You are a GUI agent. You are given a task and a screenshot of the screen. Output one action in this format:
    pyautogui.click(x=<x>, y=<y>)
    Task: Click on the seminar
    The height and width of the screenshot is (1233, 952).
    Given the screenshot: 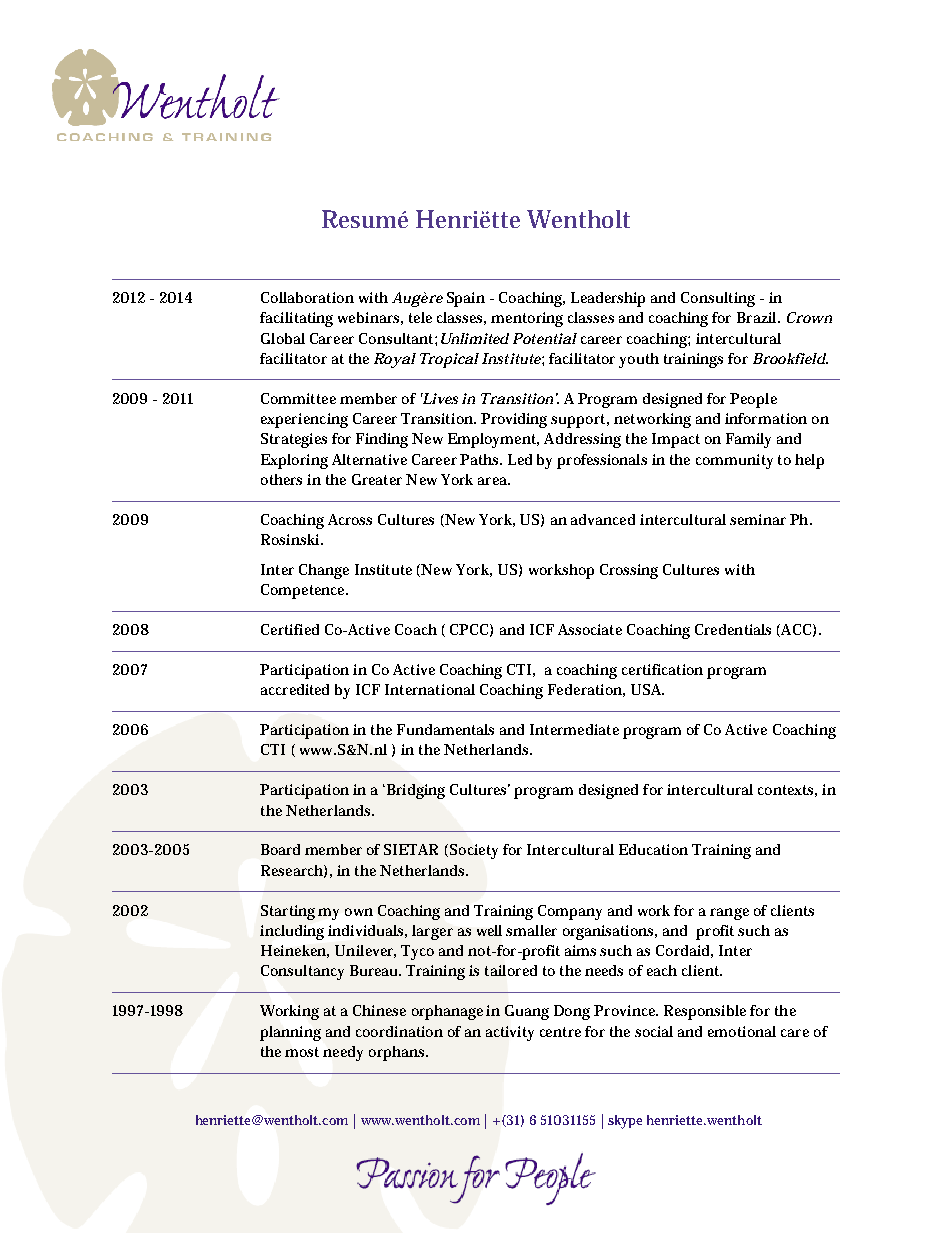 What is the action you would take?
    pyautogui.click(x=758, y=519)
